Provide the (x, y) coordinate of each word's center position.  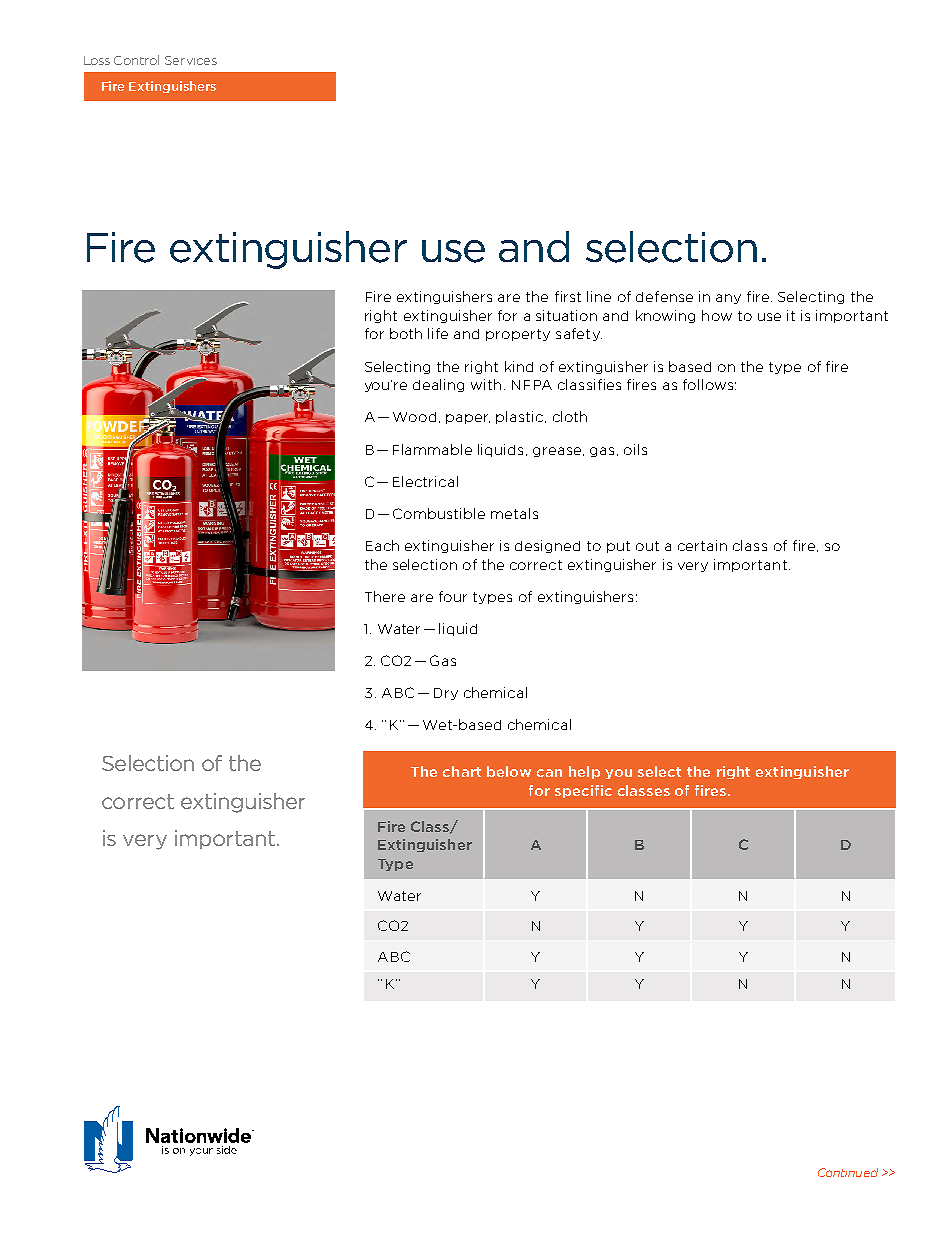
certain (702, 545)
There (385, 596)
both (406, 333)
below (509, 771)
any (728, 299)
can (549, 773)
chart (462, 771)
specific (583, 791)
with (486, 384)
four (453, 596)
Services (191, 60)
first (568, 296)
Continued (848, 1172)
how (717, 315)
